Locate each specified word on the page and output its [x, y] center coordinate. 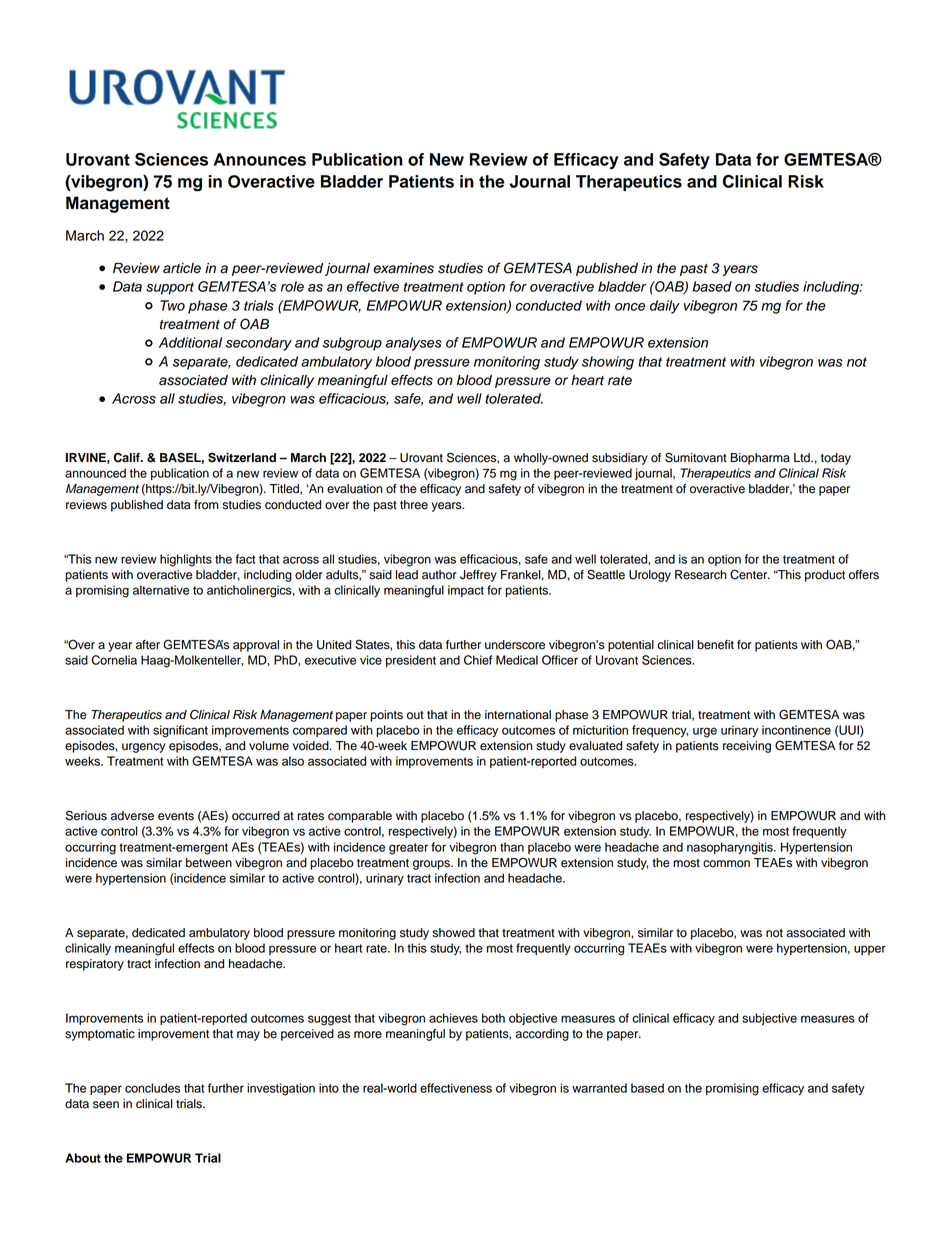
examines [403, 268]
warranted [599, 1088]
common [726, 864]
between [209, 863]
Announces [260, 159]
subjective [769, 1019]
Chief [478, 660]
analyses [413, 344]
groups [432, 865]
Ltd [803, 458]
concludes [152, 1088]
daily [665, 307]
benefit [715, 645]
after [148, 645]
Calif [128, 458]
